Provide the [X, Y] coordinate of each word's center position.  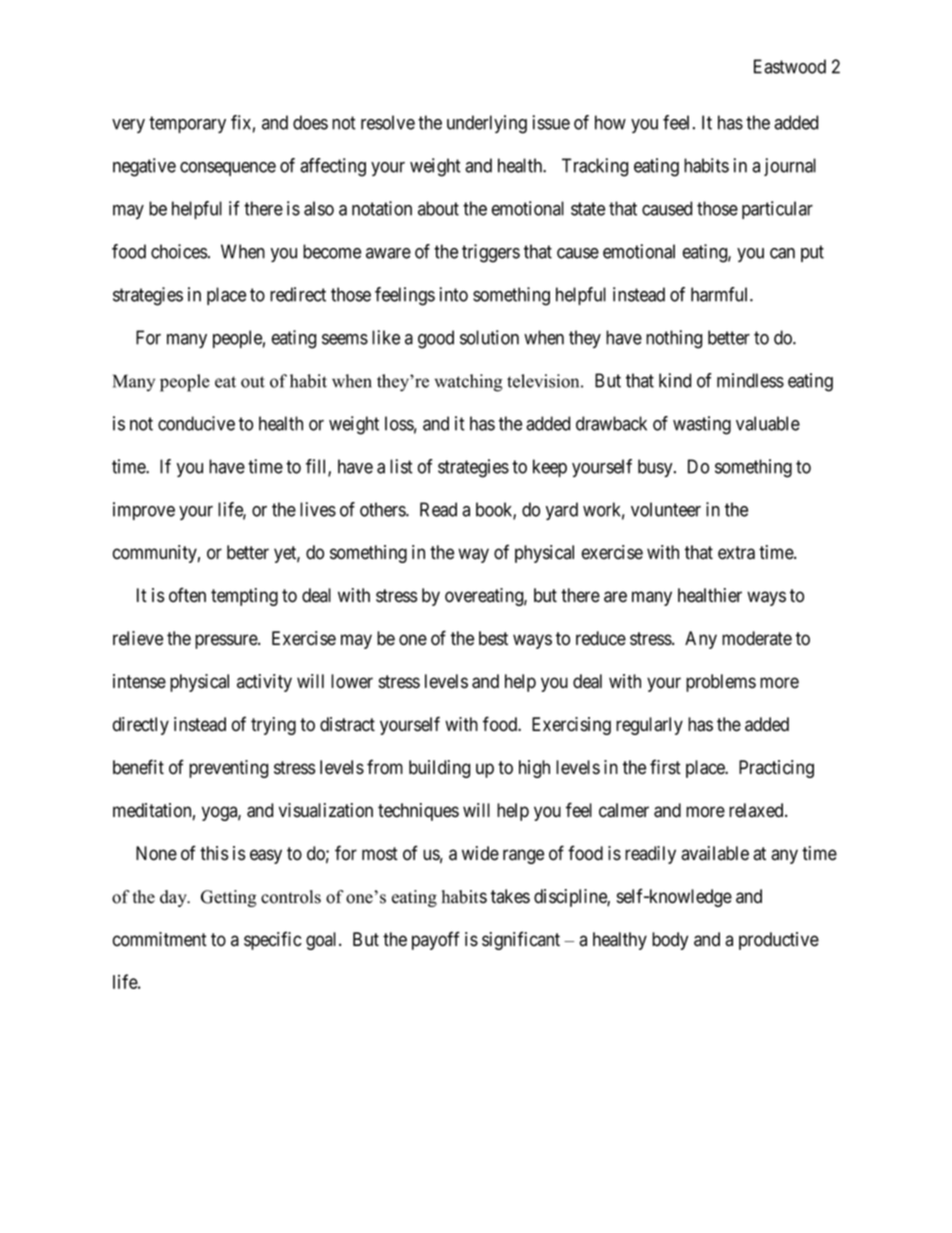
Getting [228, 898]
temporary [187, 124]
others [383, 509]
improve [144, 511]
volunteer [666, 509]
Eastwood [790, 66]
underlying [487, 124]
